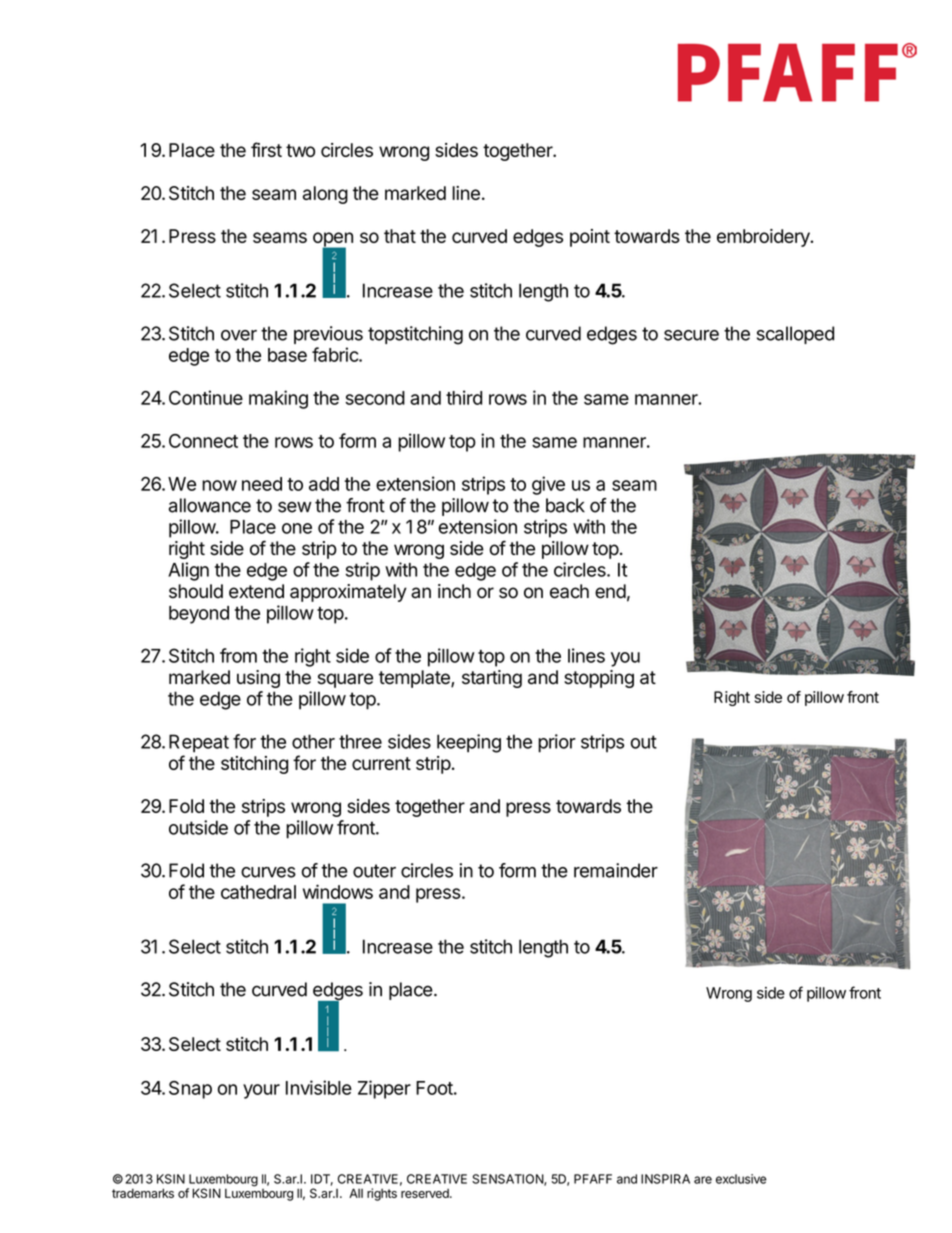  What do you see at coordinates (266, 149) in the page?
I see `first` at bounding box center [266, 149].
